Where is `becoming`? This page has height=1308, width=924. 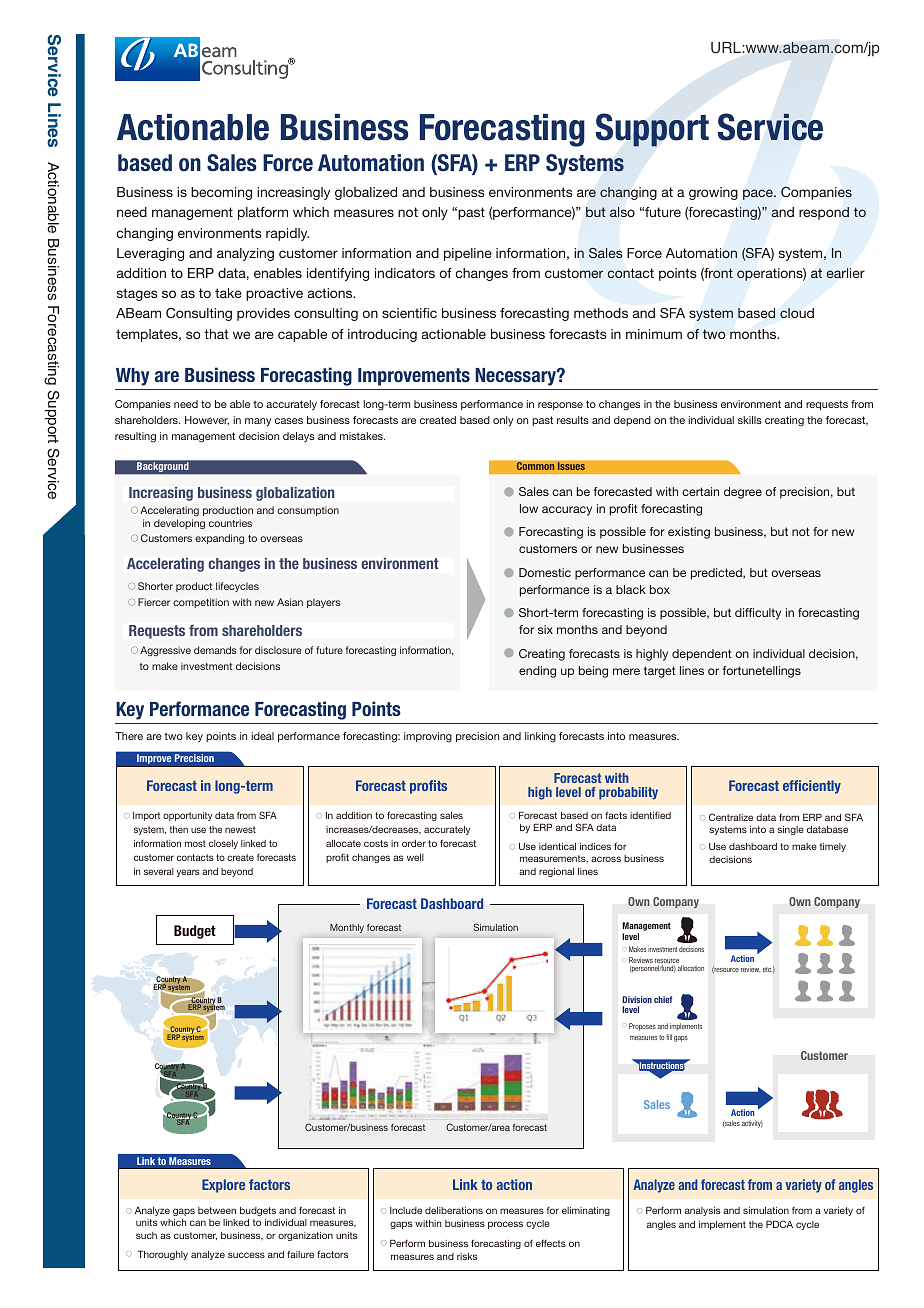 becoming is located at coordinates (221, 193).
